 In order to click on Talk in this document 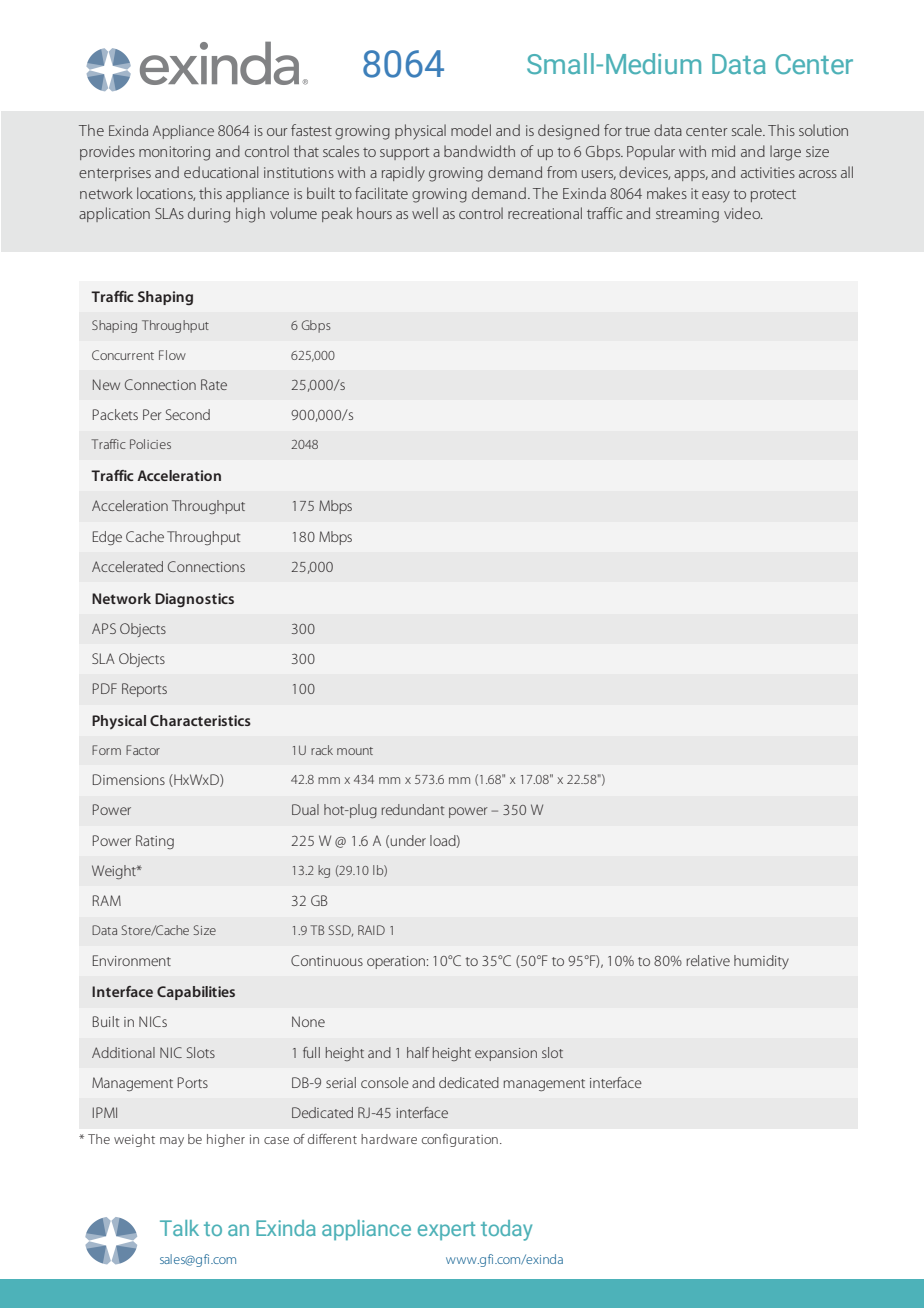, I will do `click(179, 1228)`.
